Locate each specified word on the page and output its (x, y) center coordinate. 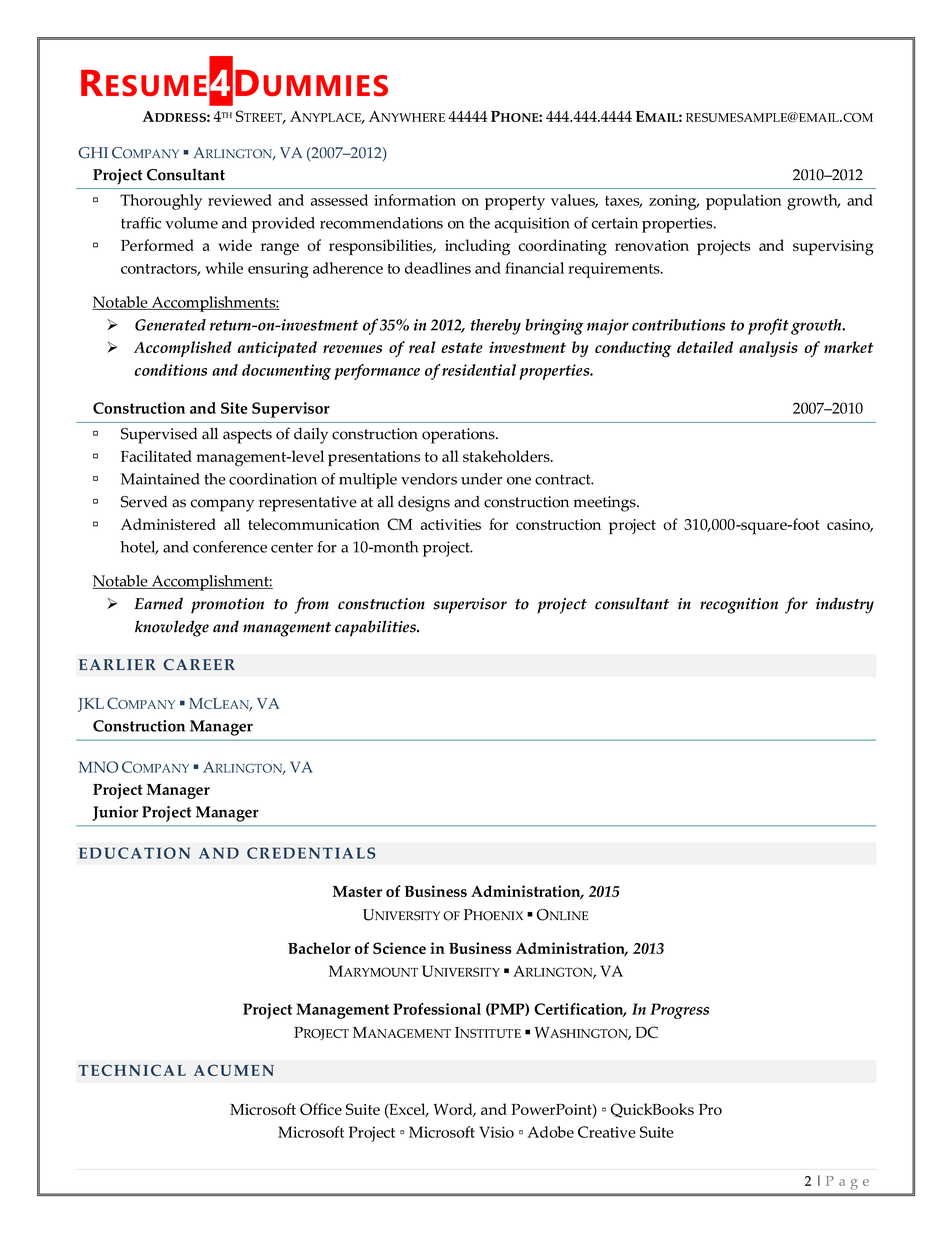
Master (357, 891)
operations (459, 436)
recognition (739, 606)
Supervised (159, 436)
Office (321, 1109)
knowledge (172, 628)
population (744, 202)
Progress (679, 1011)
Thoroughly (161, 202)
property (515, 203)
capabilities (376, 628)
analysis (768, 349)
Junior (115, 813)
